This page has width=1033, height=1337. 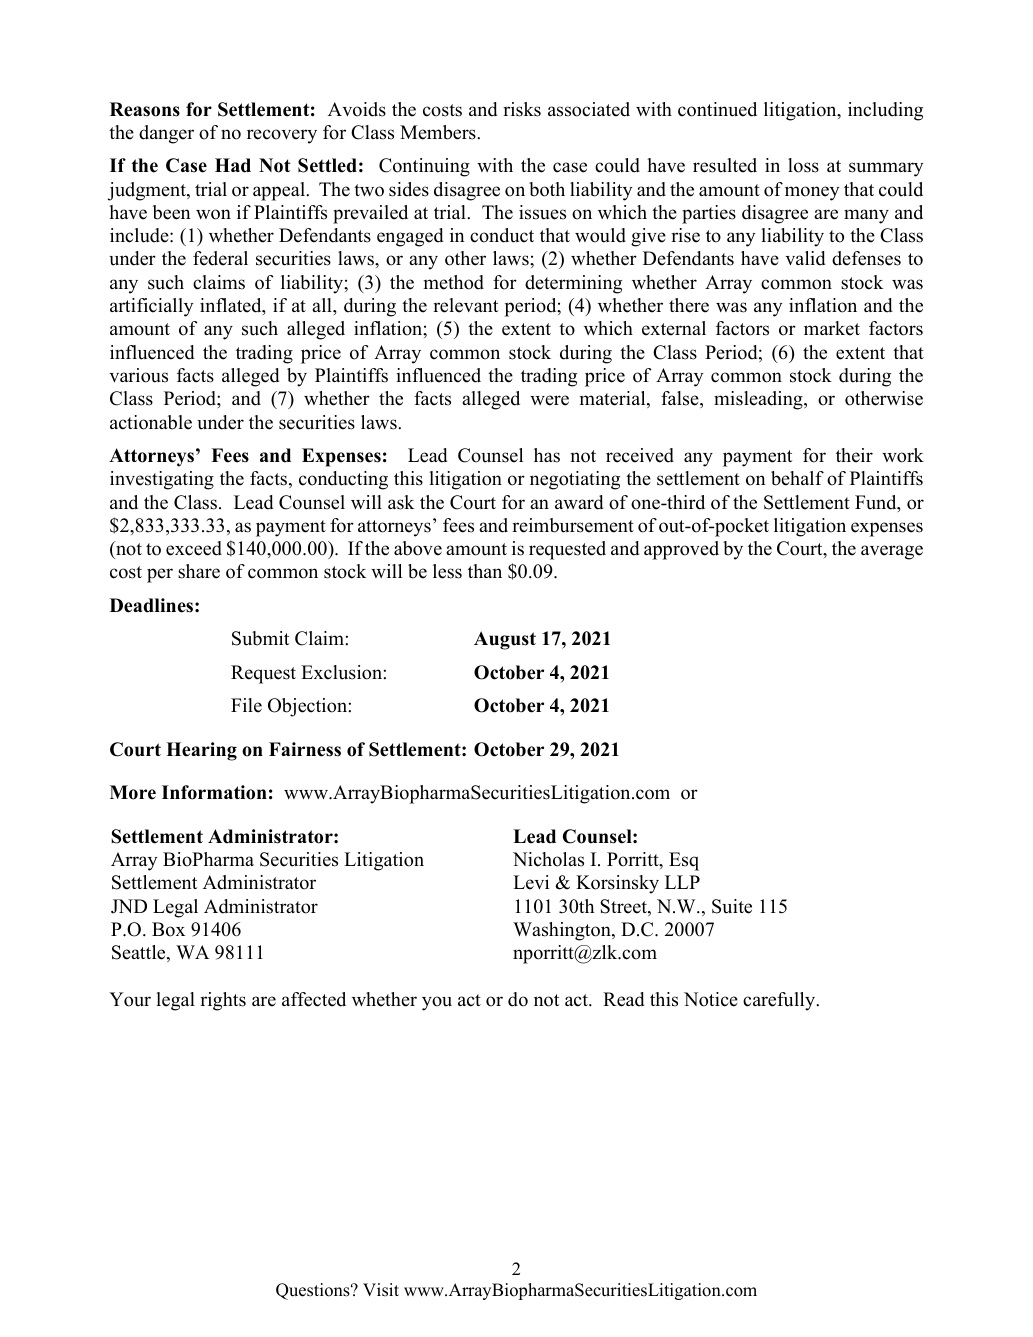 What do you see at coordinates (573, 525) in the page?
I see `reimbursement` at bounding box center [573, 525].
